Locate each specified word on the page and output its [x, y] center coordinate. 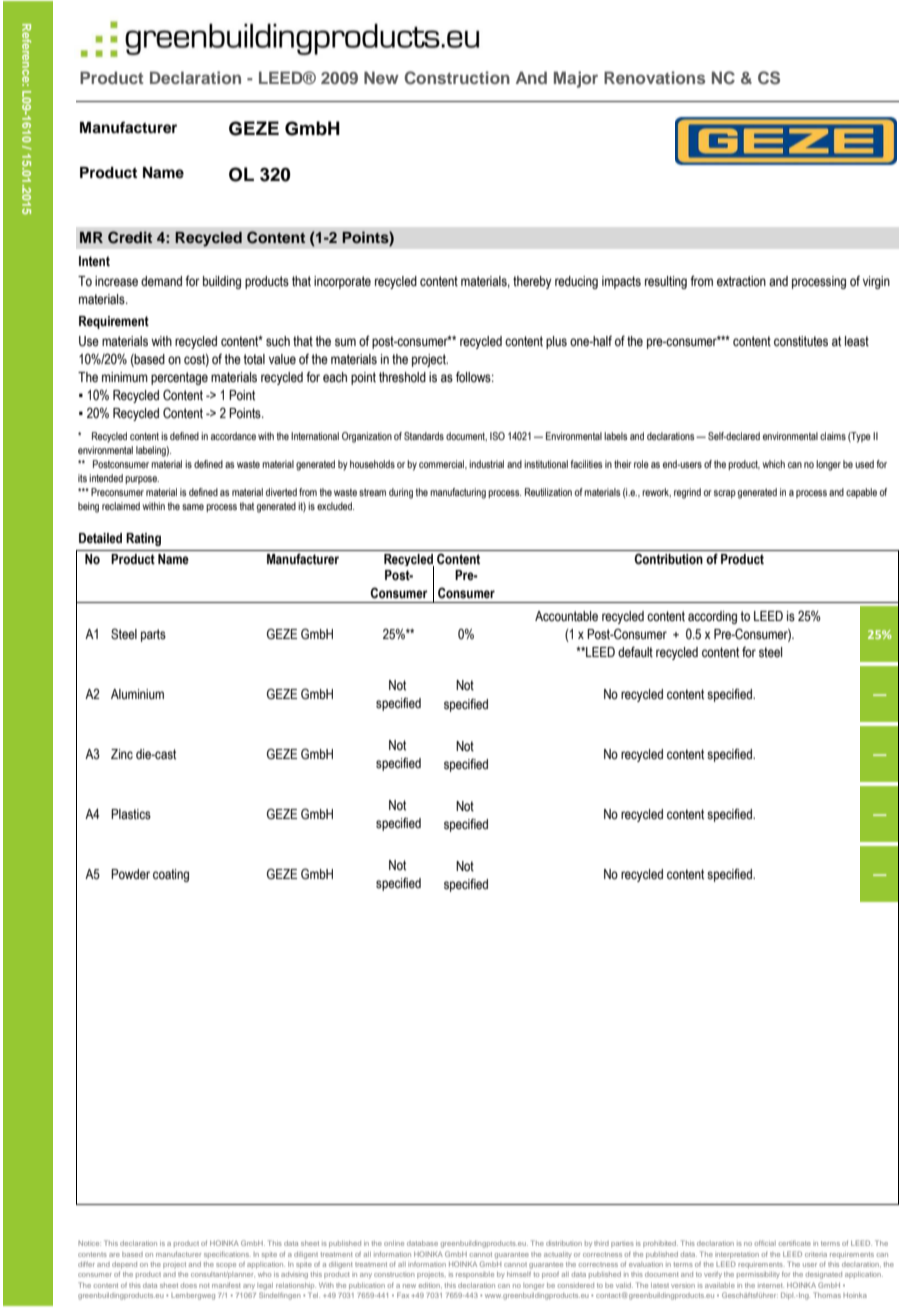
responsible [475, 1275]
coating [171, 875]
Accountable [566, 616]
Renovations [654, 77]
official [765, 1243]
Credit [130, 237]
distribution [564, 1243]
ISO [497, 436]
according [712, 617]
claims [833, 436]
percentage [179, 378]
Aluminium [137, 694]
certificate [795, 1243]
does [189, 1285]
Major [576, 79]
